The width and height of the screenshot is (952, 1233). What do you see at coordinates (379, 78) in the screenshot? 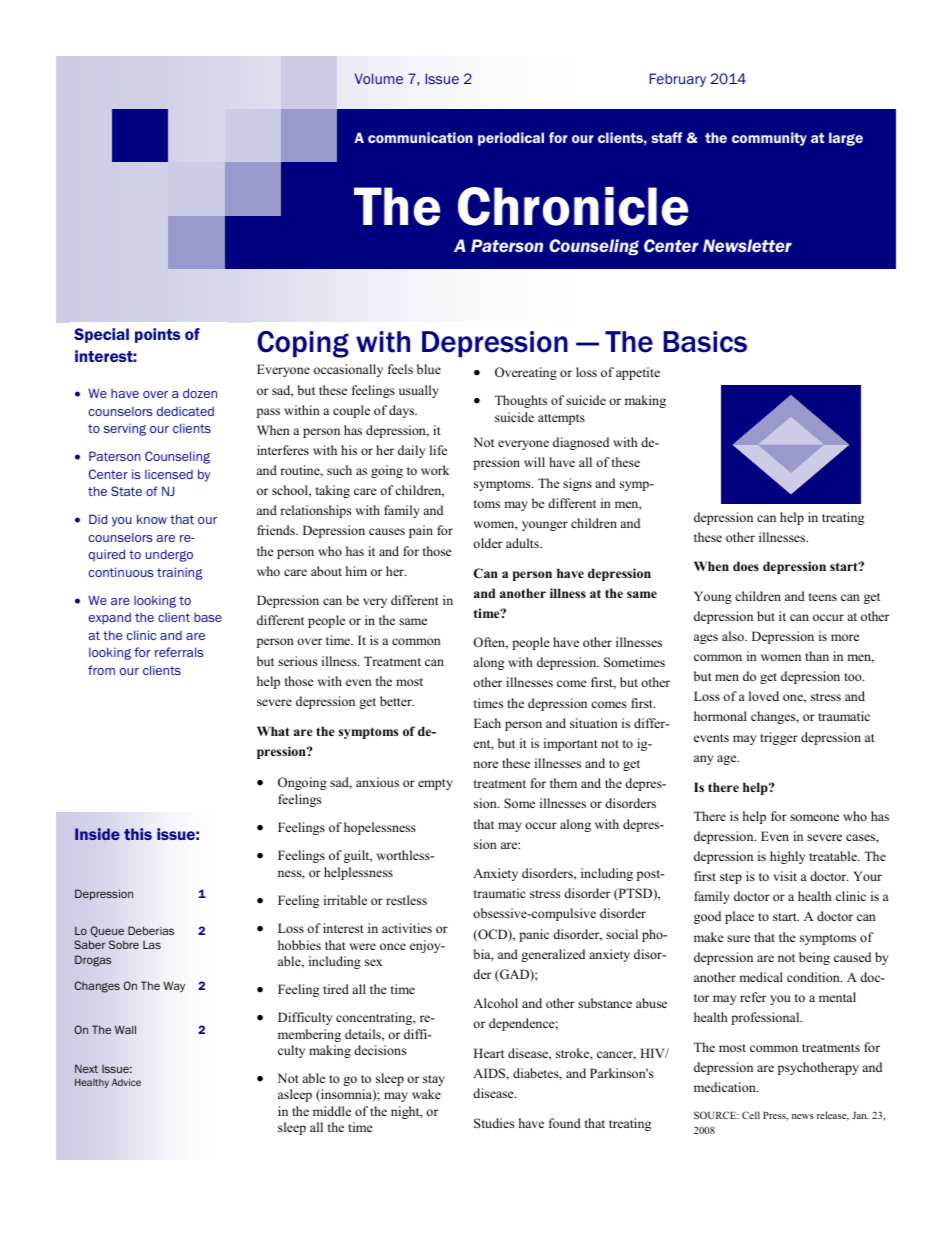
I see `Volume` at bounding box center [379, 78].
